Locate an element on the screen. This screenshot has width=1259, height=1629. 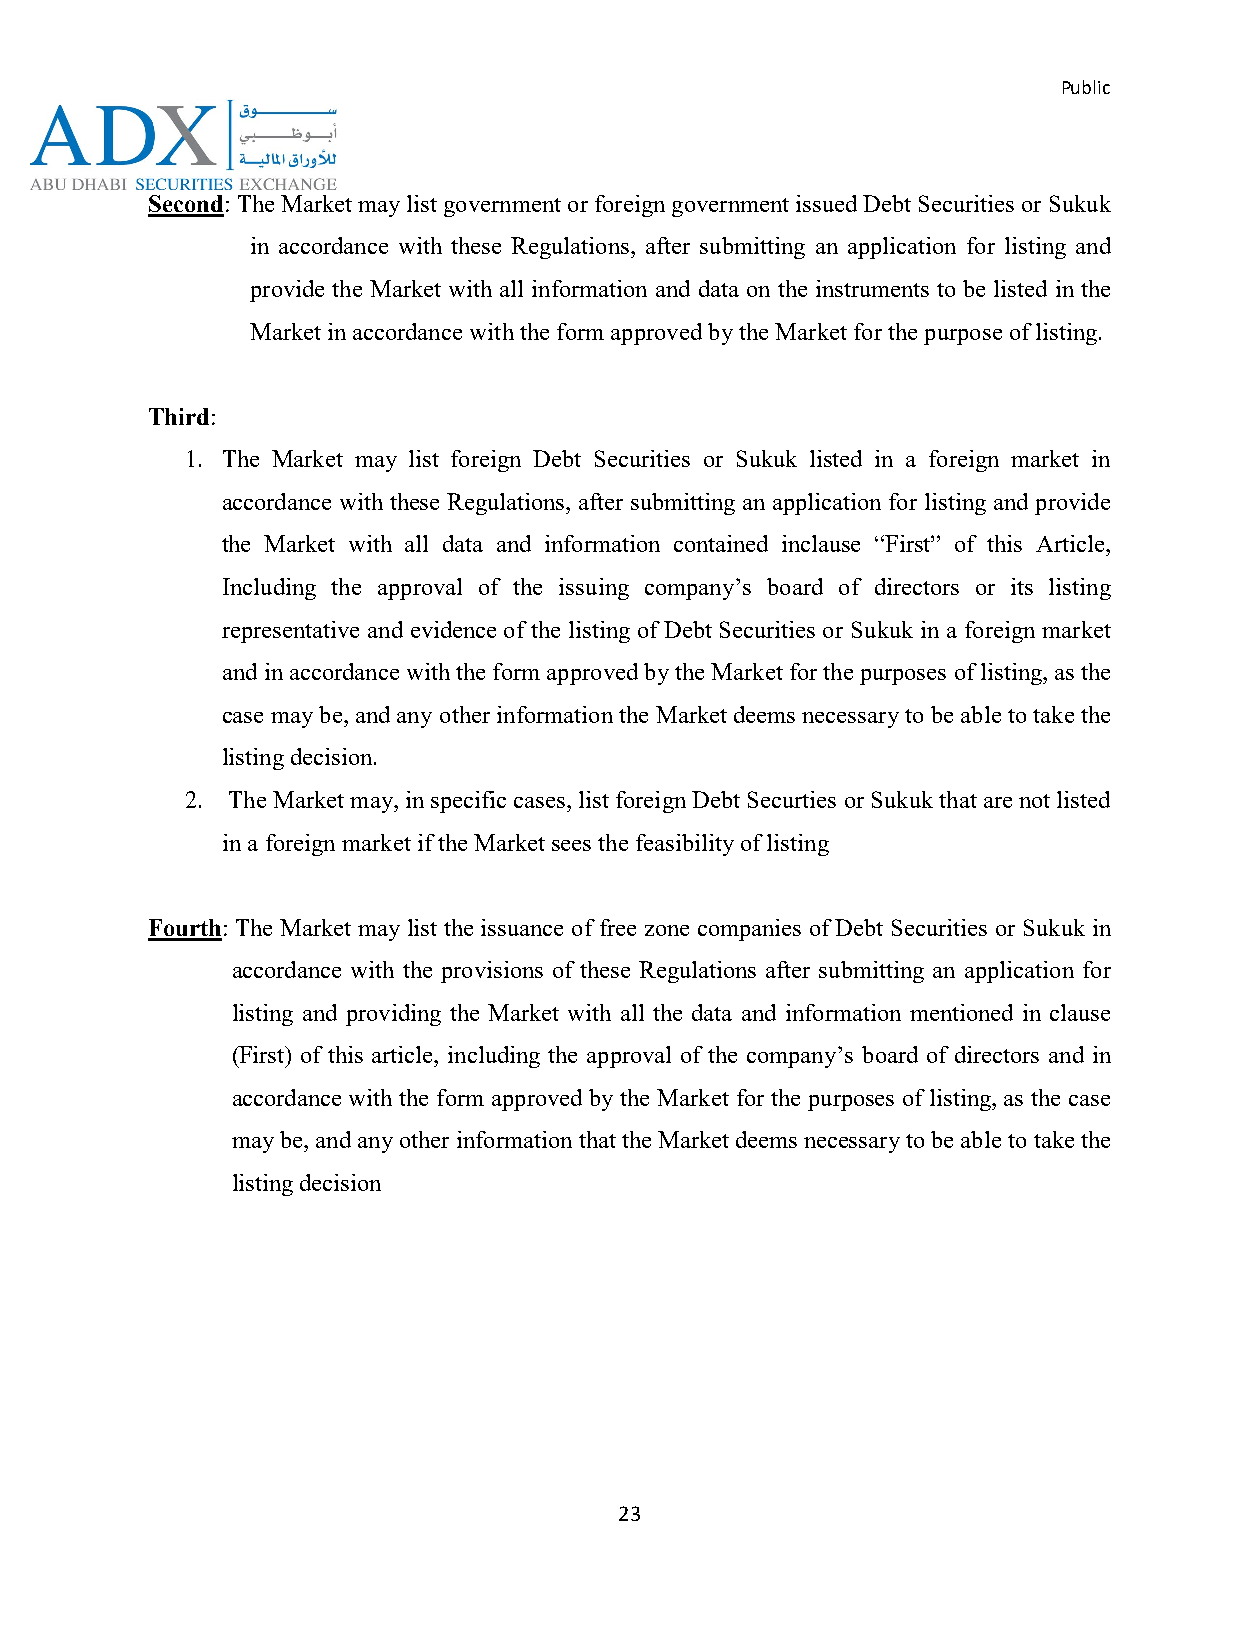
issued is located at coordinates (826, 203).
